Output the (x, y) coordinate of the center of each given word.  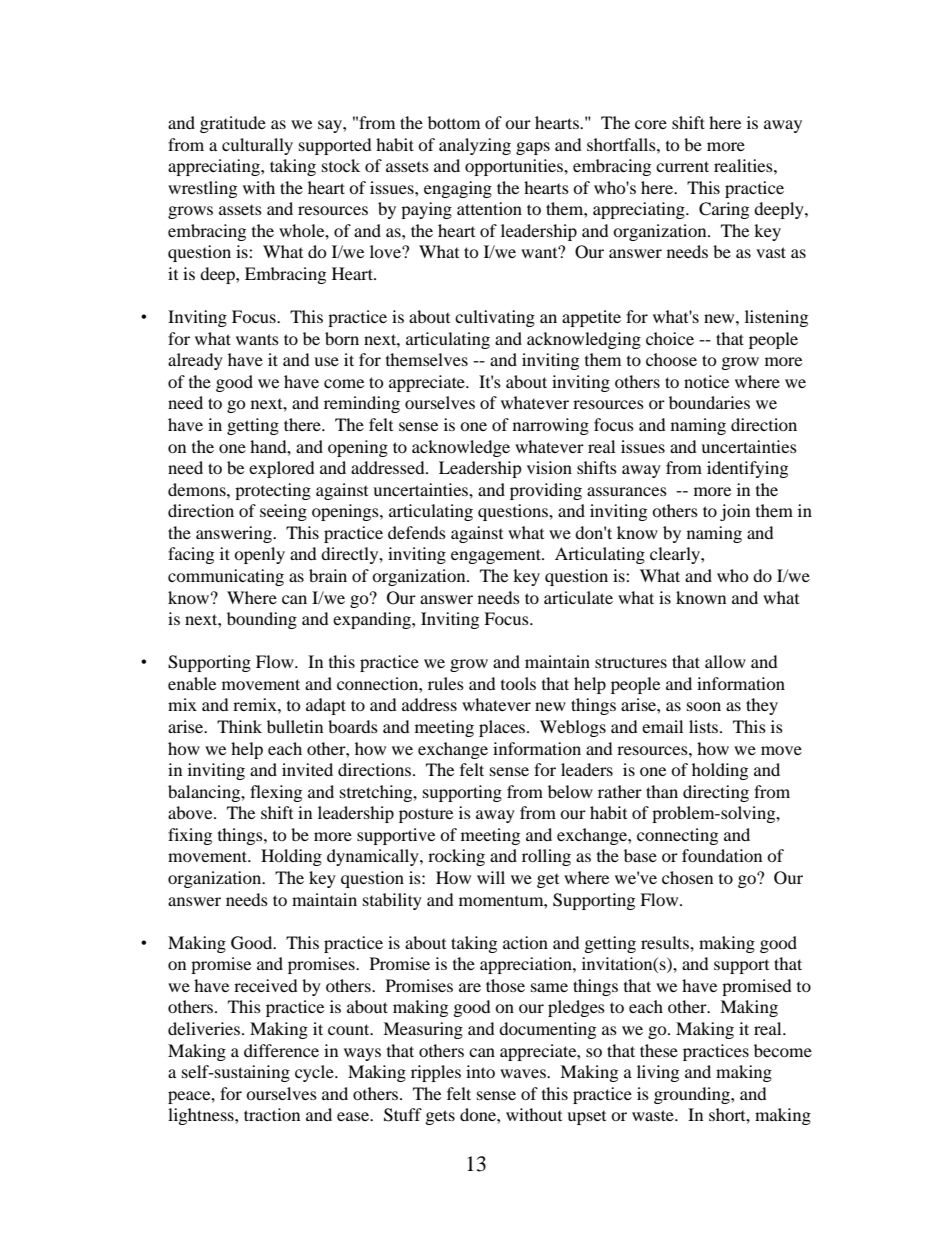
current (682, 166)
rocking (456, 857)
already (195, 361)
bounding (262, 620)
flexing (276, 793)
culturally (257, 146)
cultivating (495, 318)
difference (281, 1050)
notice (706, 381)
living (658, 1073)
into (480, 1071)
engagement (497, 556)
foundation (722, 855)
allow (725, 661)
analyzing (475, 146)
